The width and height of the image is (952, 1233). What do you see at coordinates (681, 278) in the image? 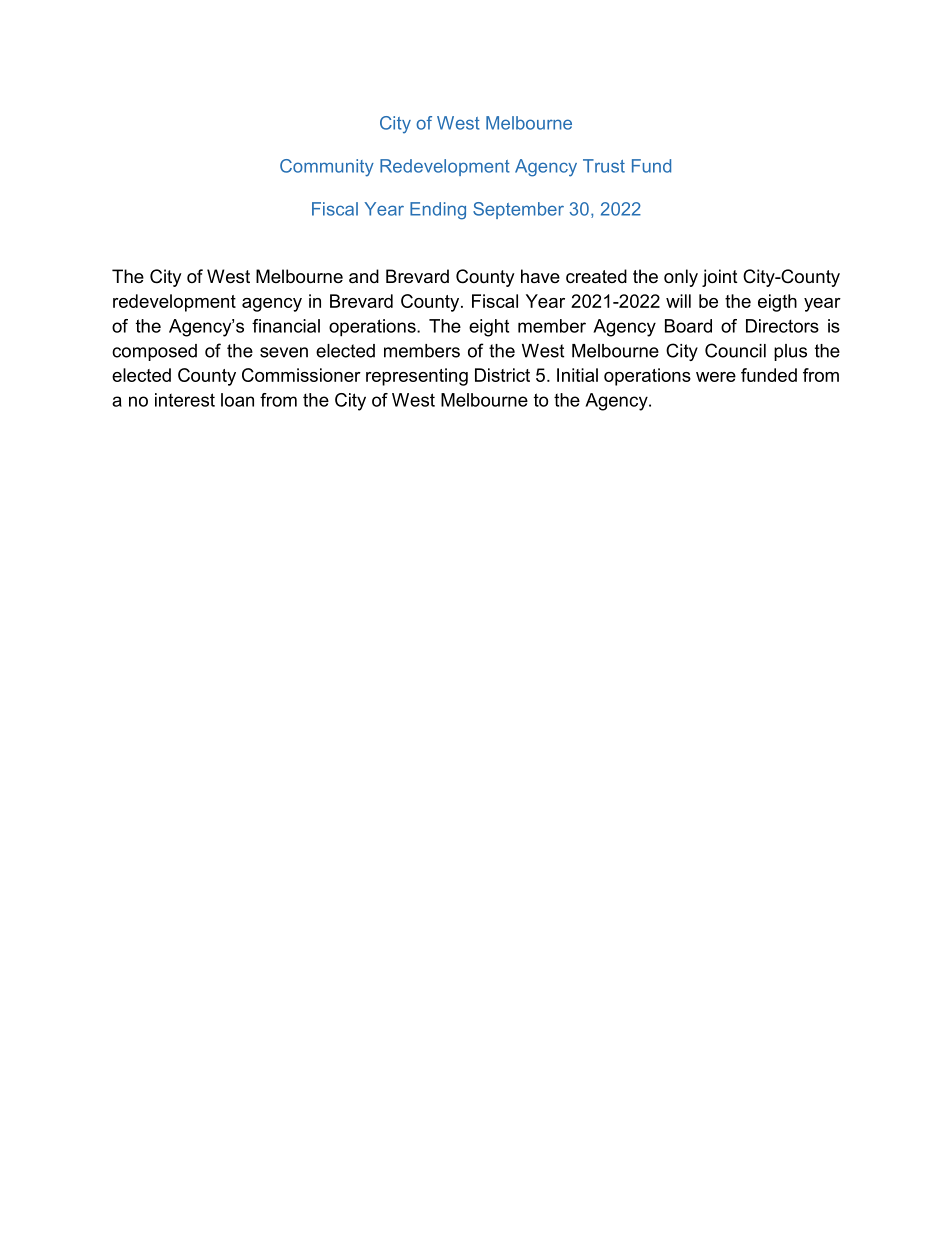
I see `only` at bounding box center [681, 278].
